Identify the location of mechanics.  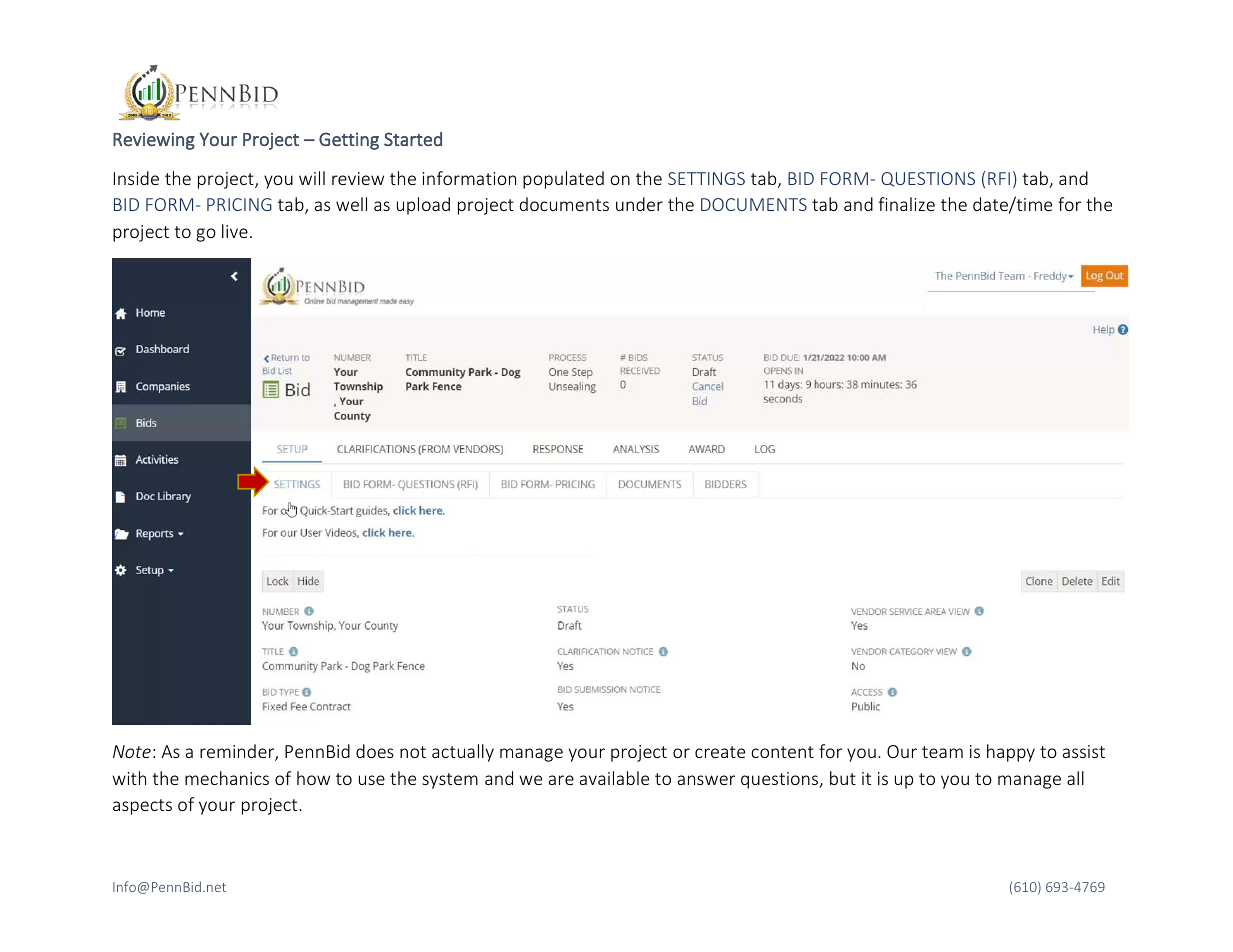
(227, 778).
